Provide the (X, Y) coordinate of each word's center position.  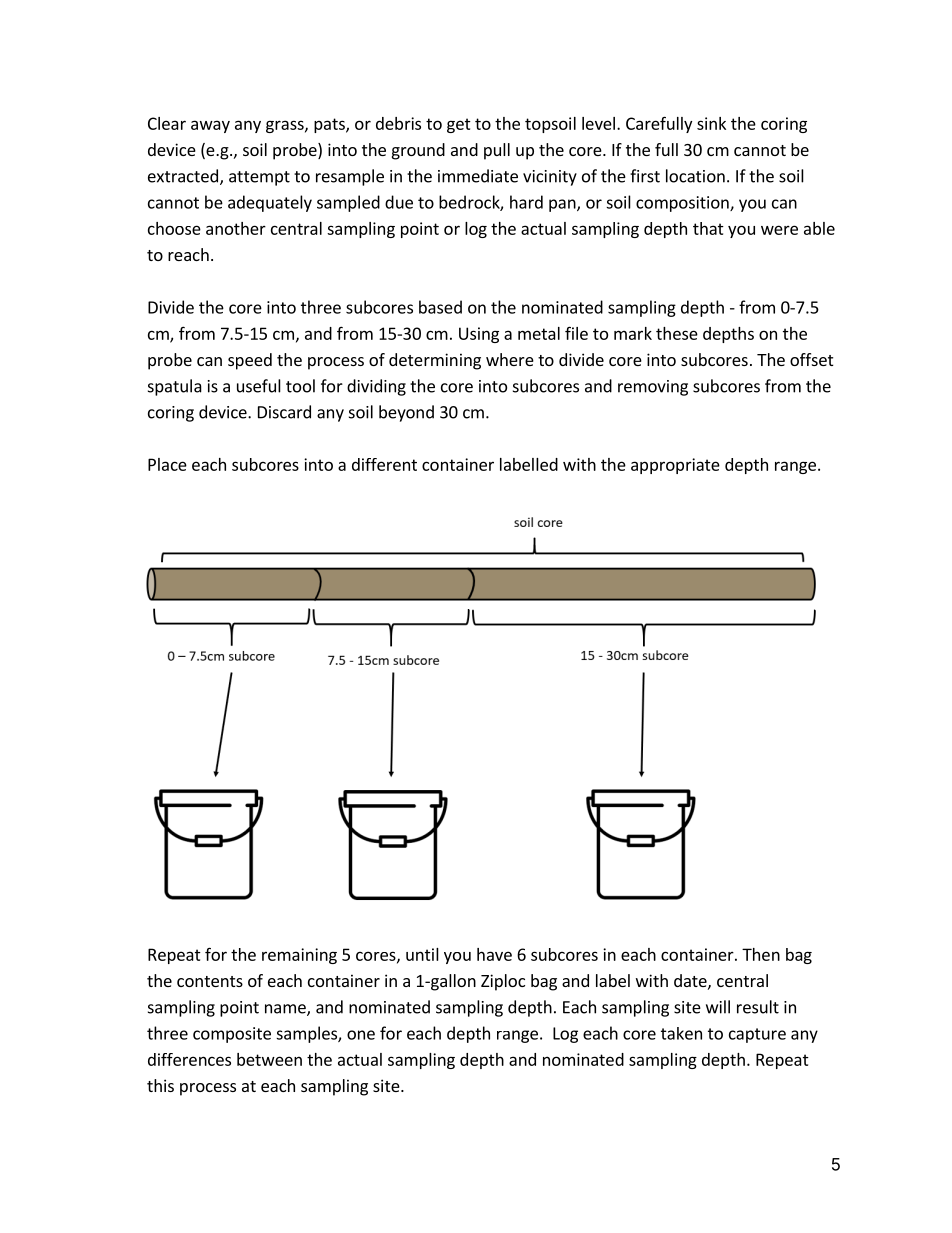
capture (757, 1035)
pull (497, 151)
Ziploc (503, 982)
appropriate (675, 466)
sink (711, 123)
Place (167, 464)
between (269, 1059)
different (384, 464)
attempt (259, 178)
